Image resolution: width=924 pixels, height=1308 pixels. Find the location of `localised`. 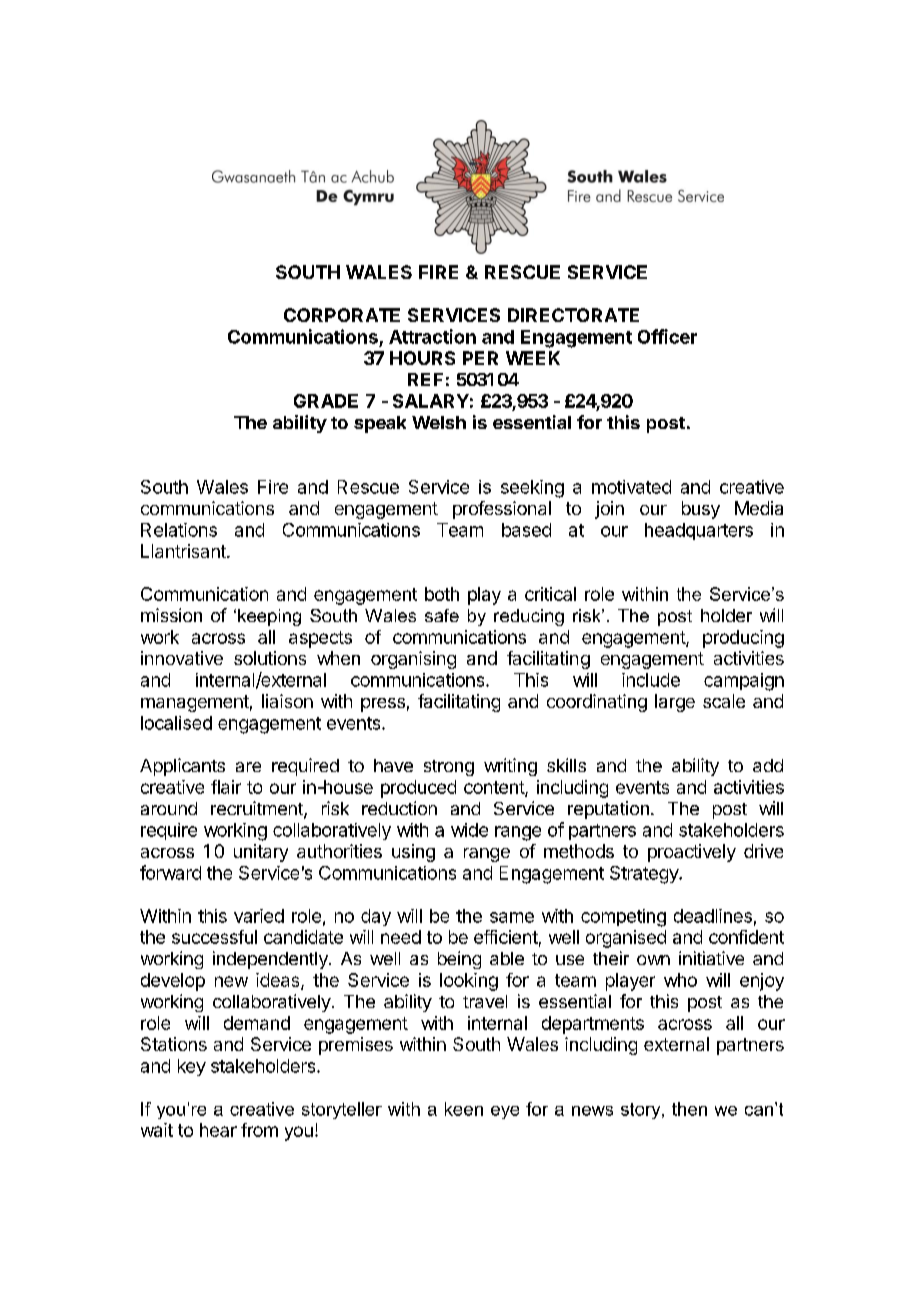

localised is located at coordinates (176, 723).
